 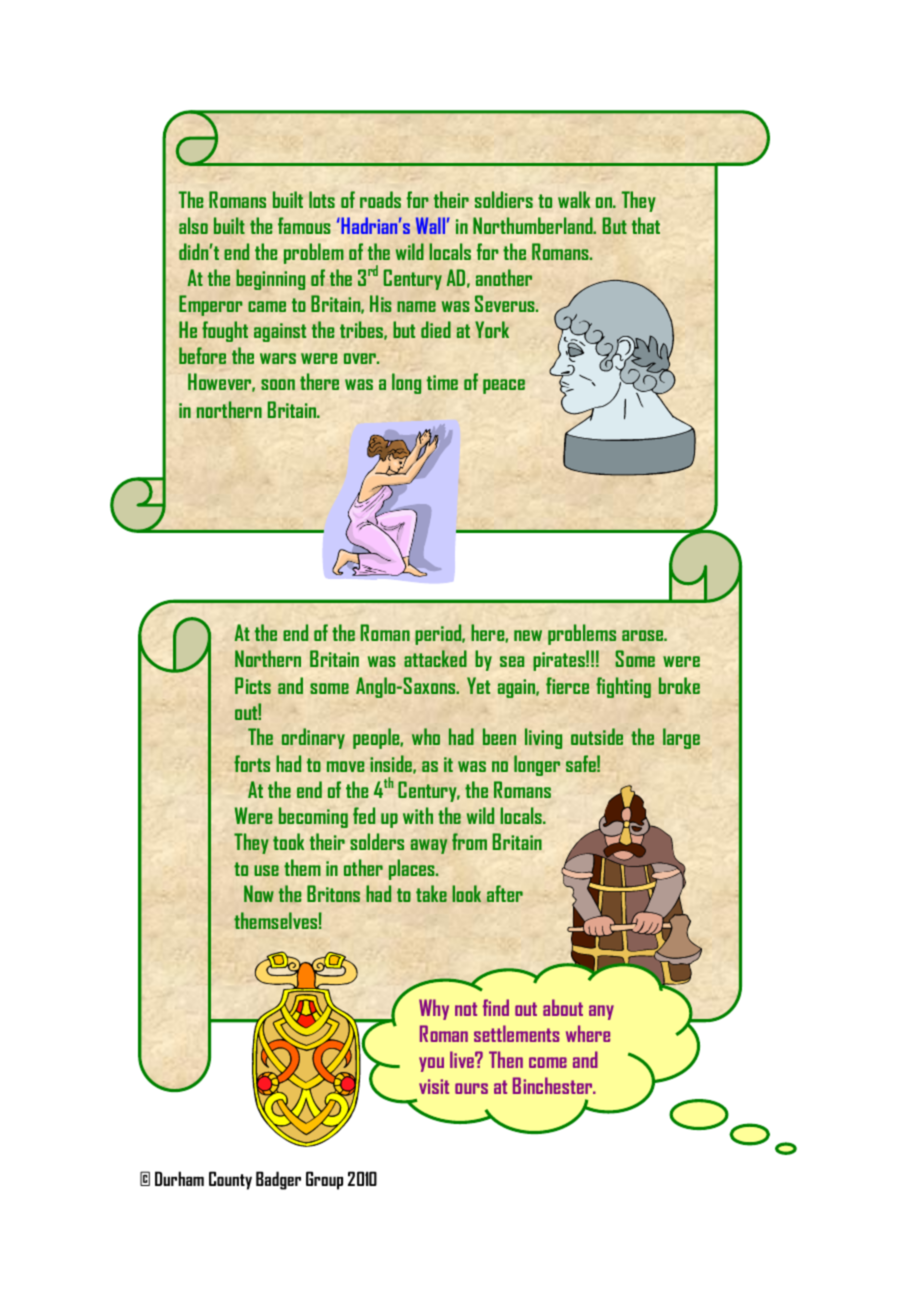 What do you see at coordinates (230, 1180) in the image?
I see `County` at bounding box center [230, 1180].
